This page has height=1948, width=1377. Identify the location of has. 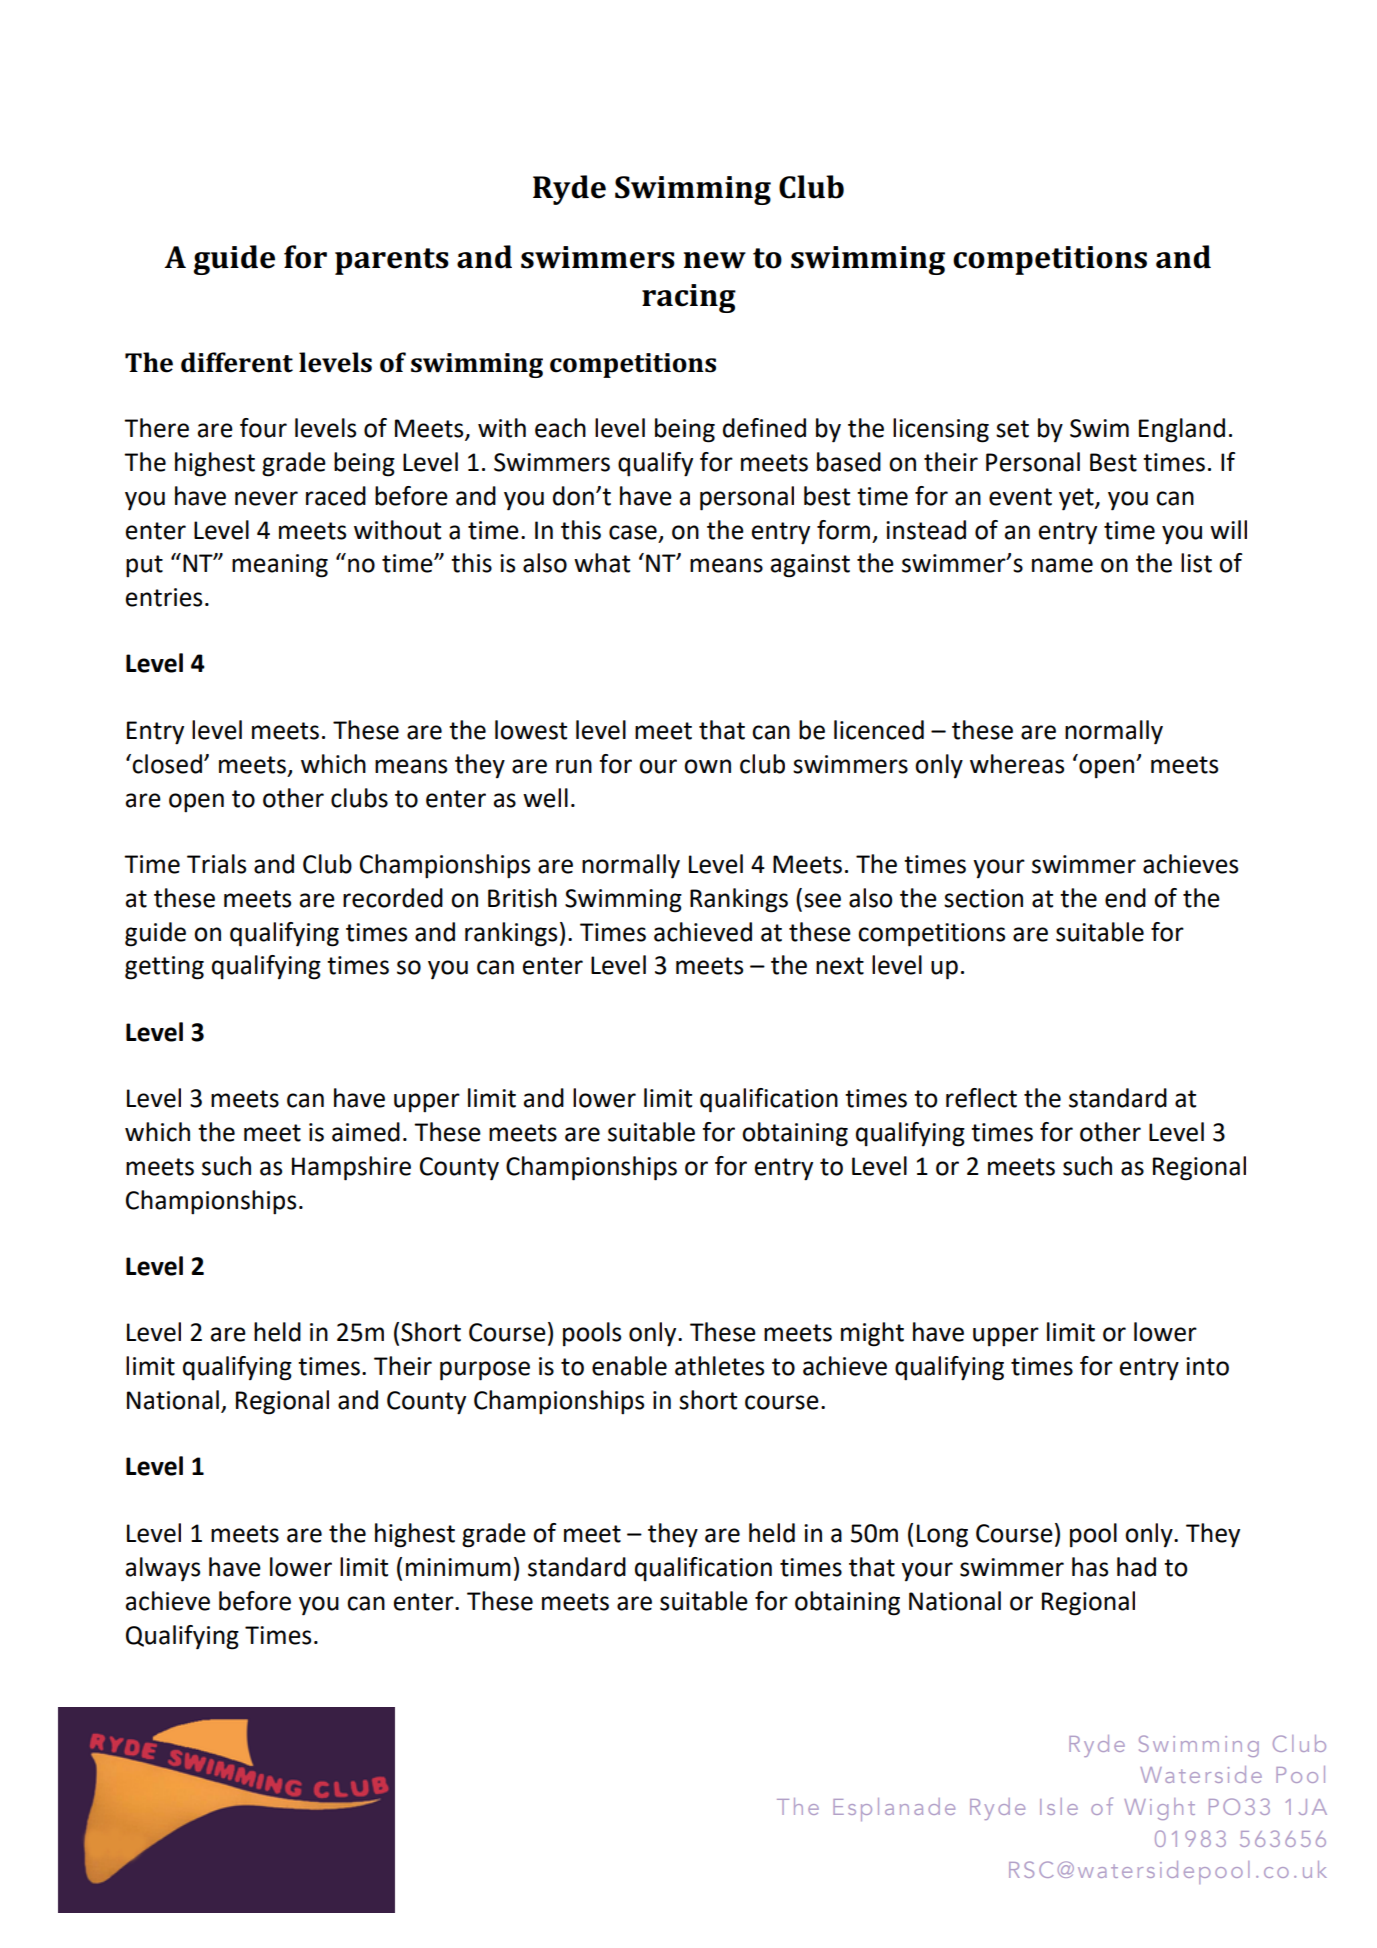
(1090, 1567).
